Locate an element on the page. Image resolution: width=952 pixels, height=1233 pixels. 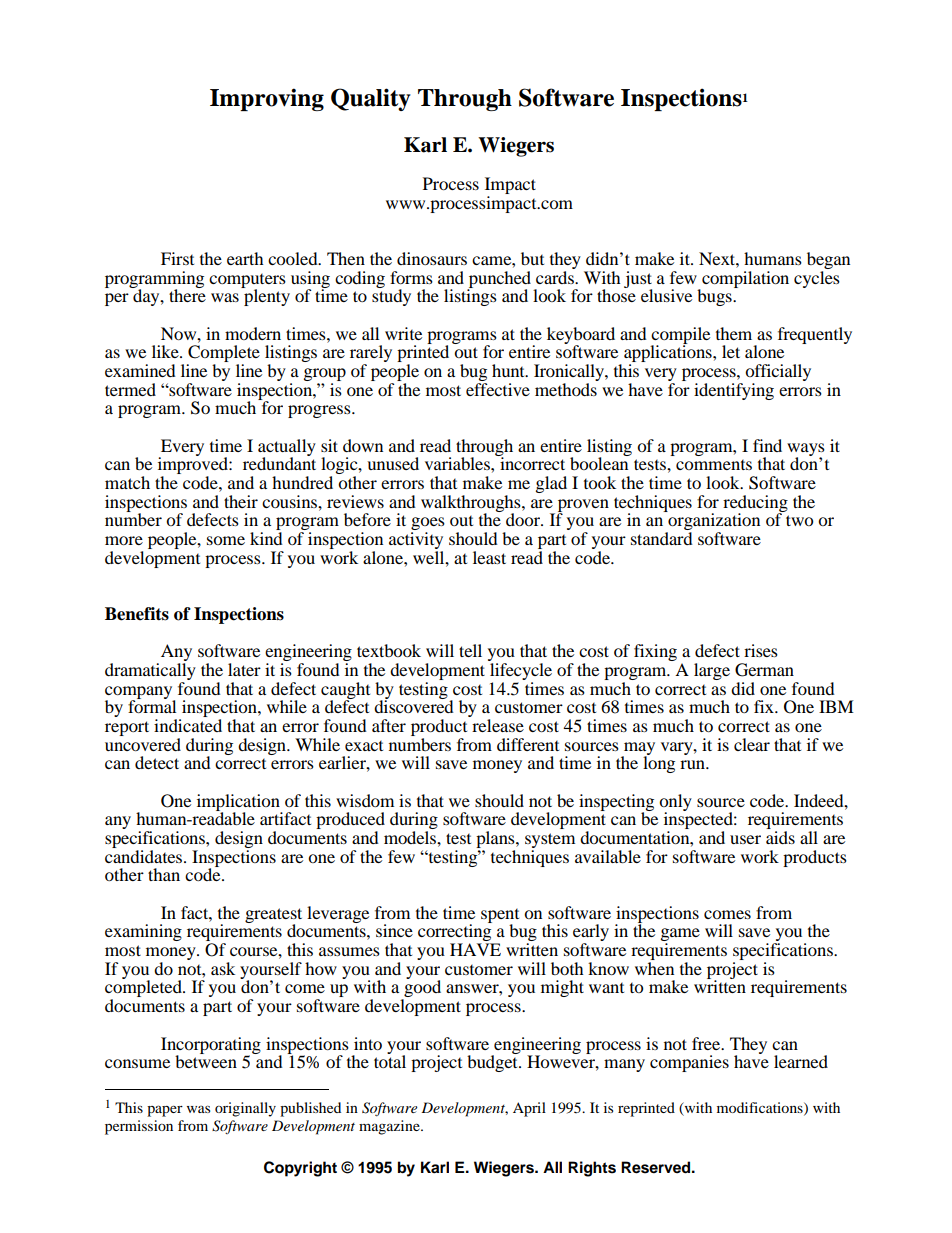
Quality is located at coordinates (371, 99).
